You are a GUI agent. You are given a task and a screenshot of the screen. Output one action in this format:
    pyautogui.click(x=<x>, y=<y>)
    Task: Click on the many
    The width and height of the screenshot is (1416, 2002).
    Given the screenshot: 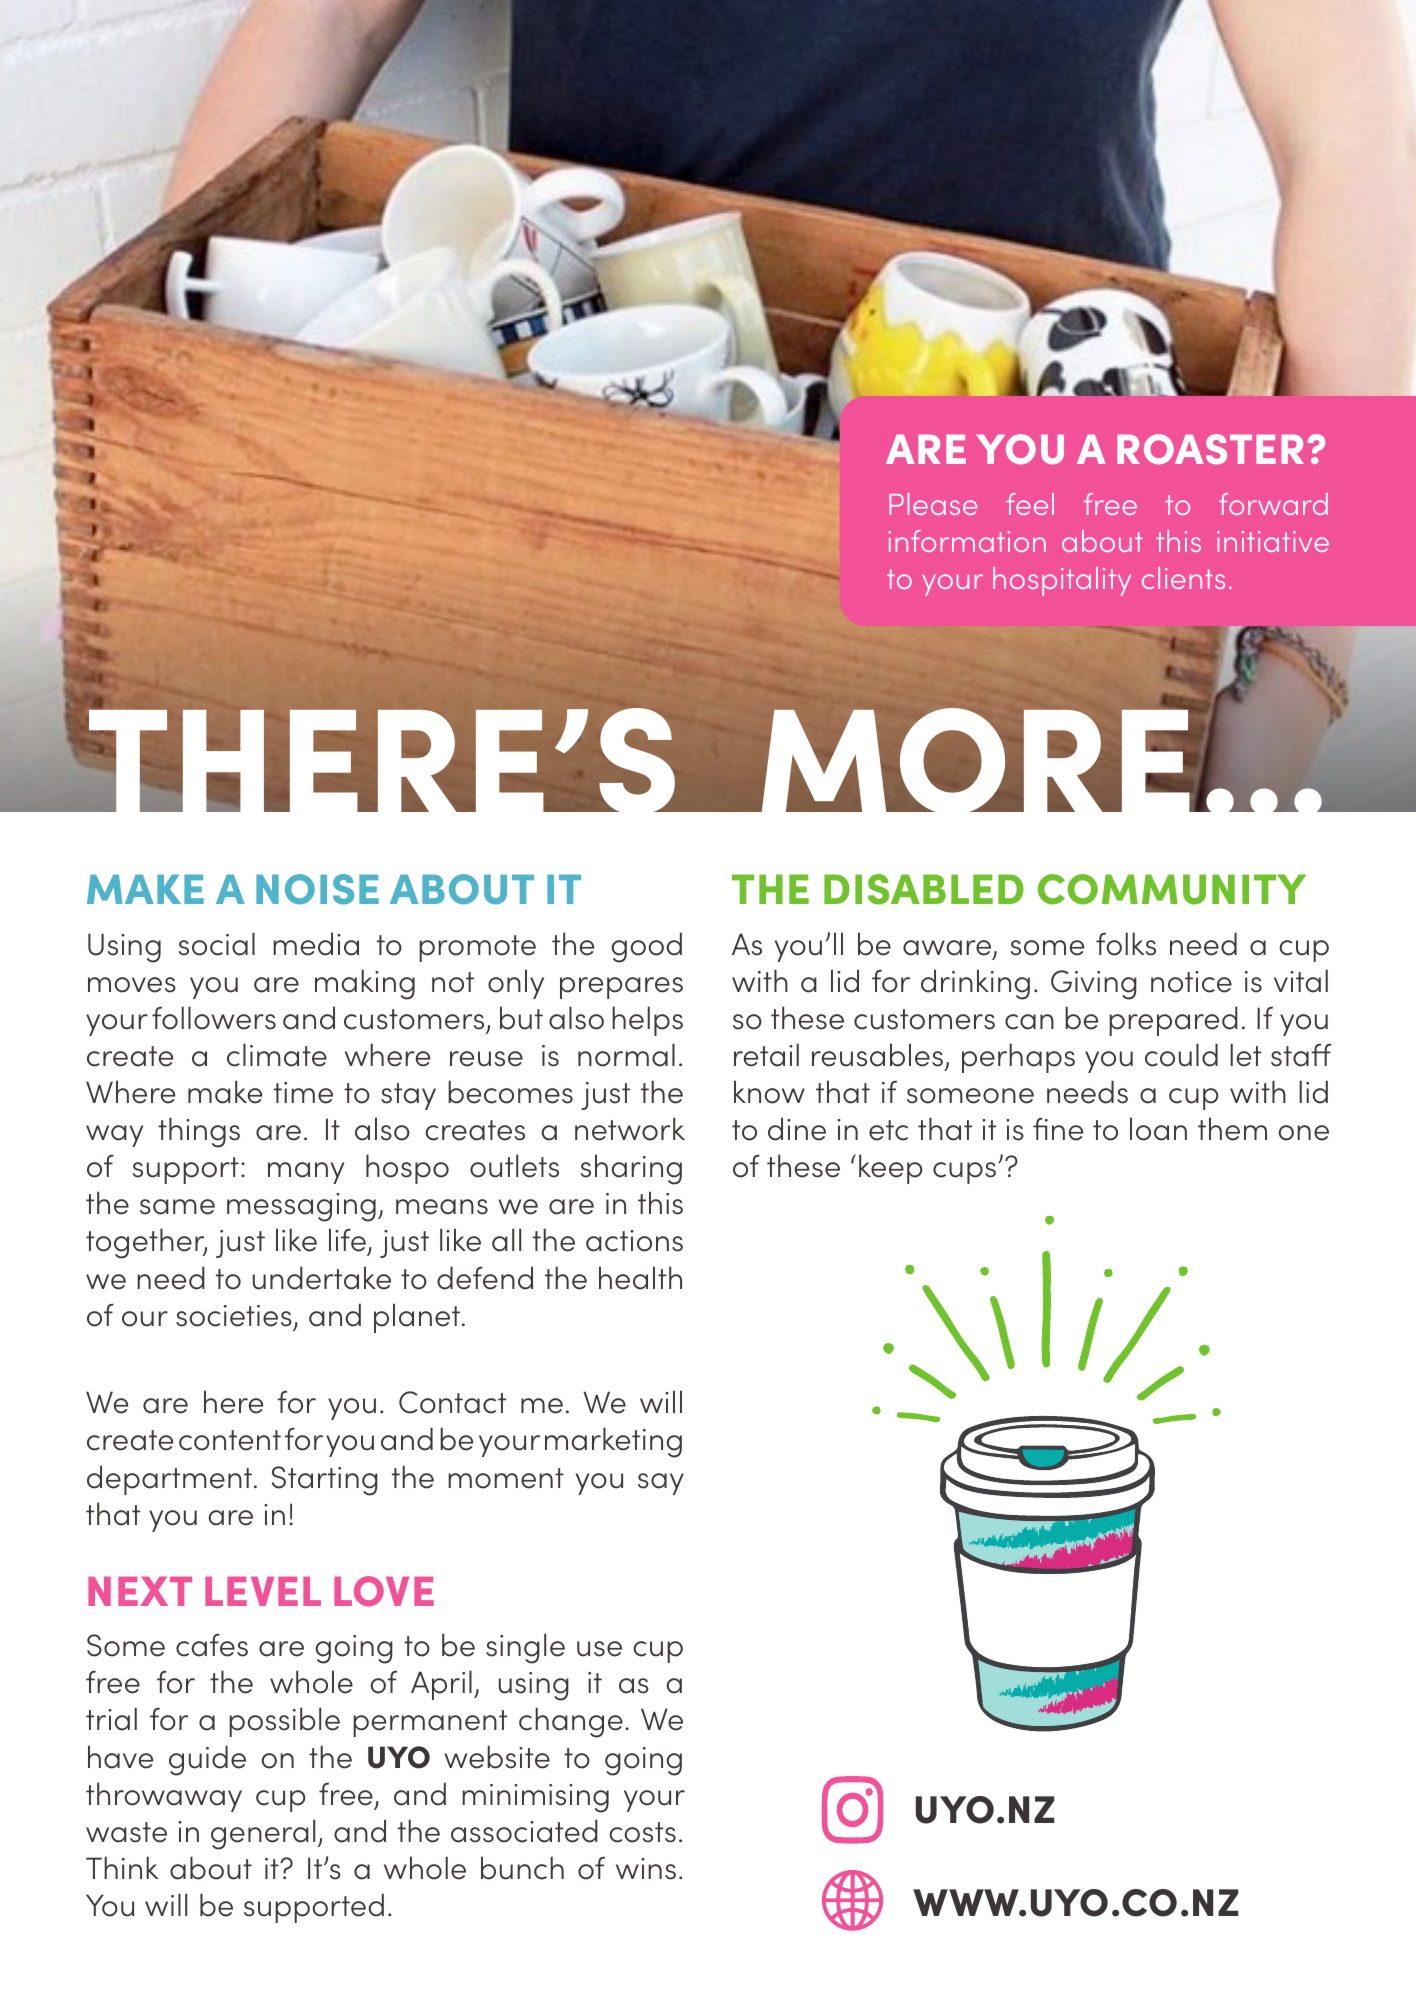 What is the action you would take?
    pyautogui.click(x=306, y=1173)
